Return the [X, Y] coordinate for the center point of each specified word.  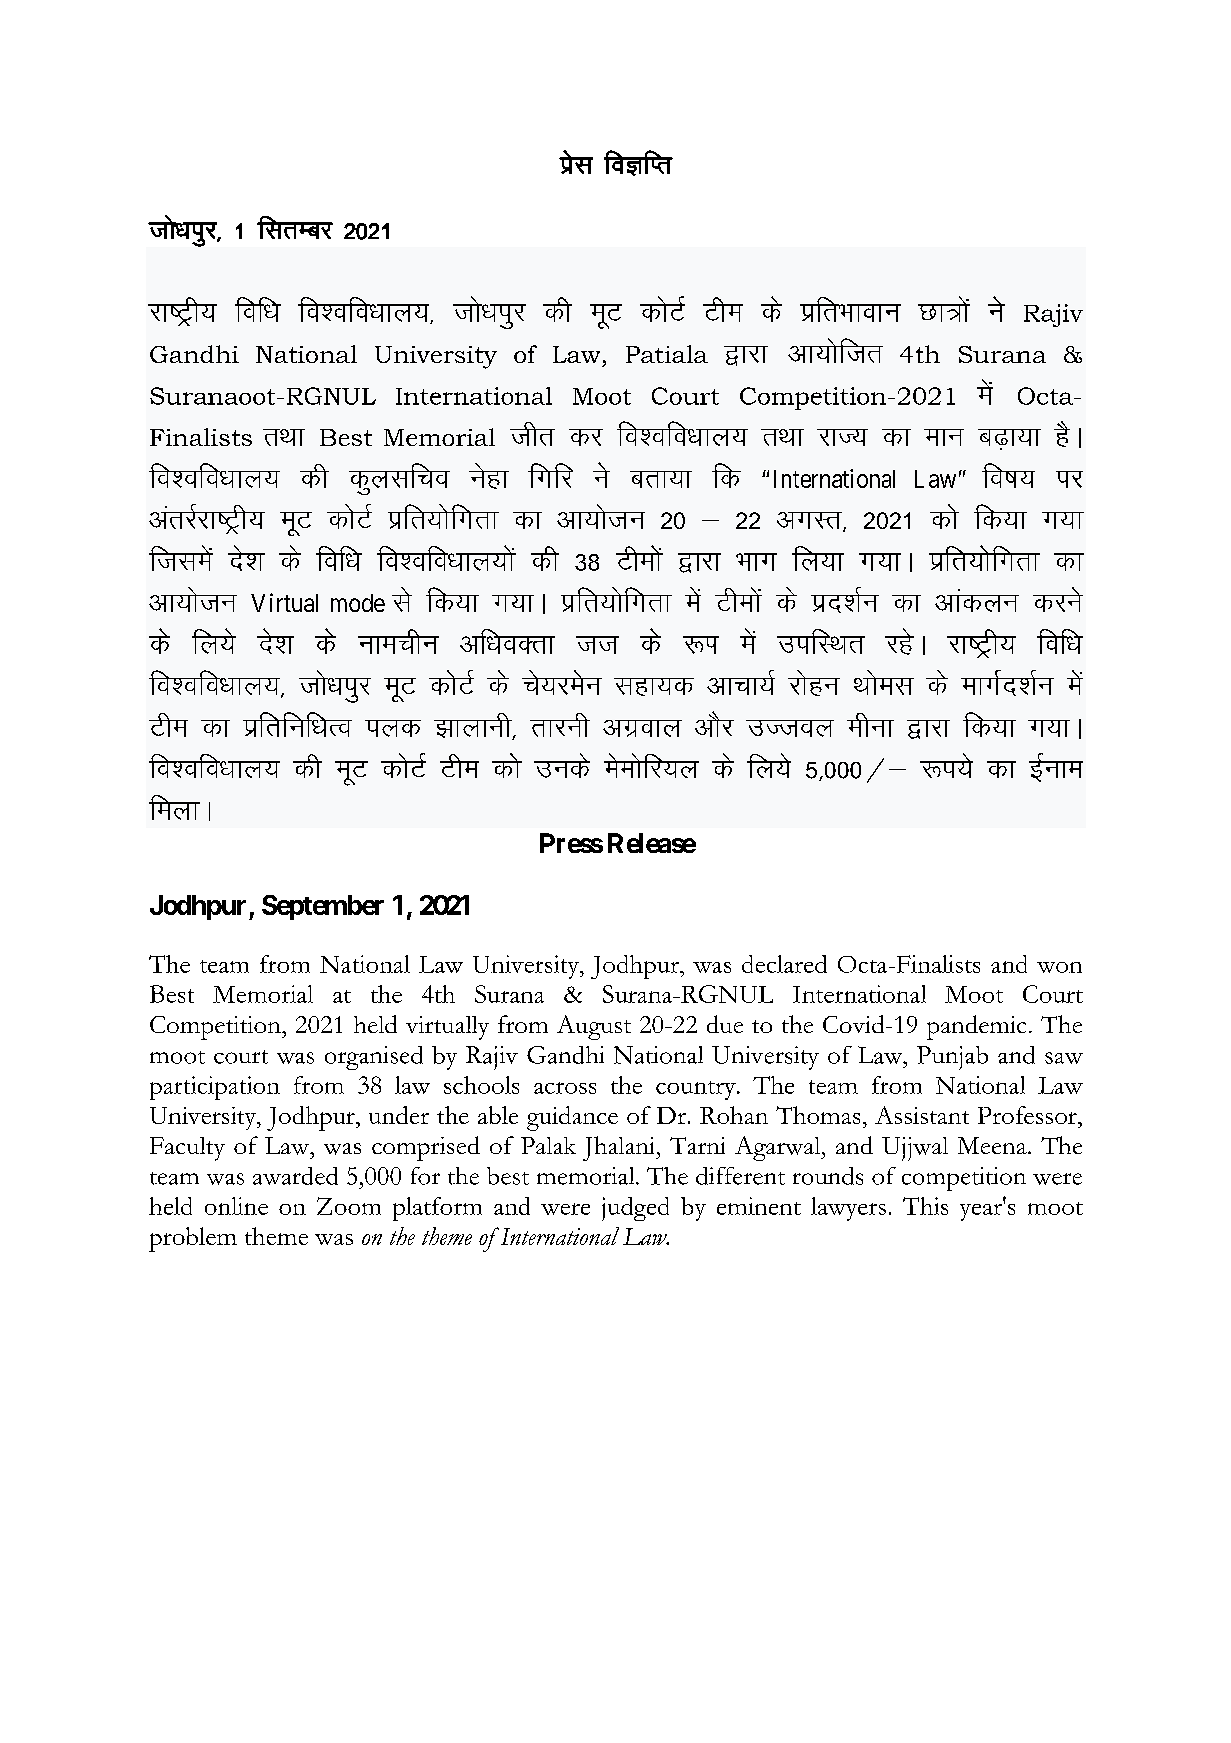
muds [562, 765]
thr [532, 434]
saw [1064, 1058]
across [565, 1088]
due [725, 1024]
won [1059, 967]
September [323, 907]
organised [374, 1058]
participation [215, 1088]
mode [358, 603]
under [399, 1115]
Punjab [952, 1058]
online [236, 1206]
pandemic [976, 1027]
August [594, 1027]
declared [784, 964]
